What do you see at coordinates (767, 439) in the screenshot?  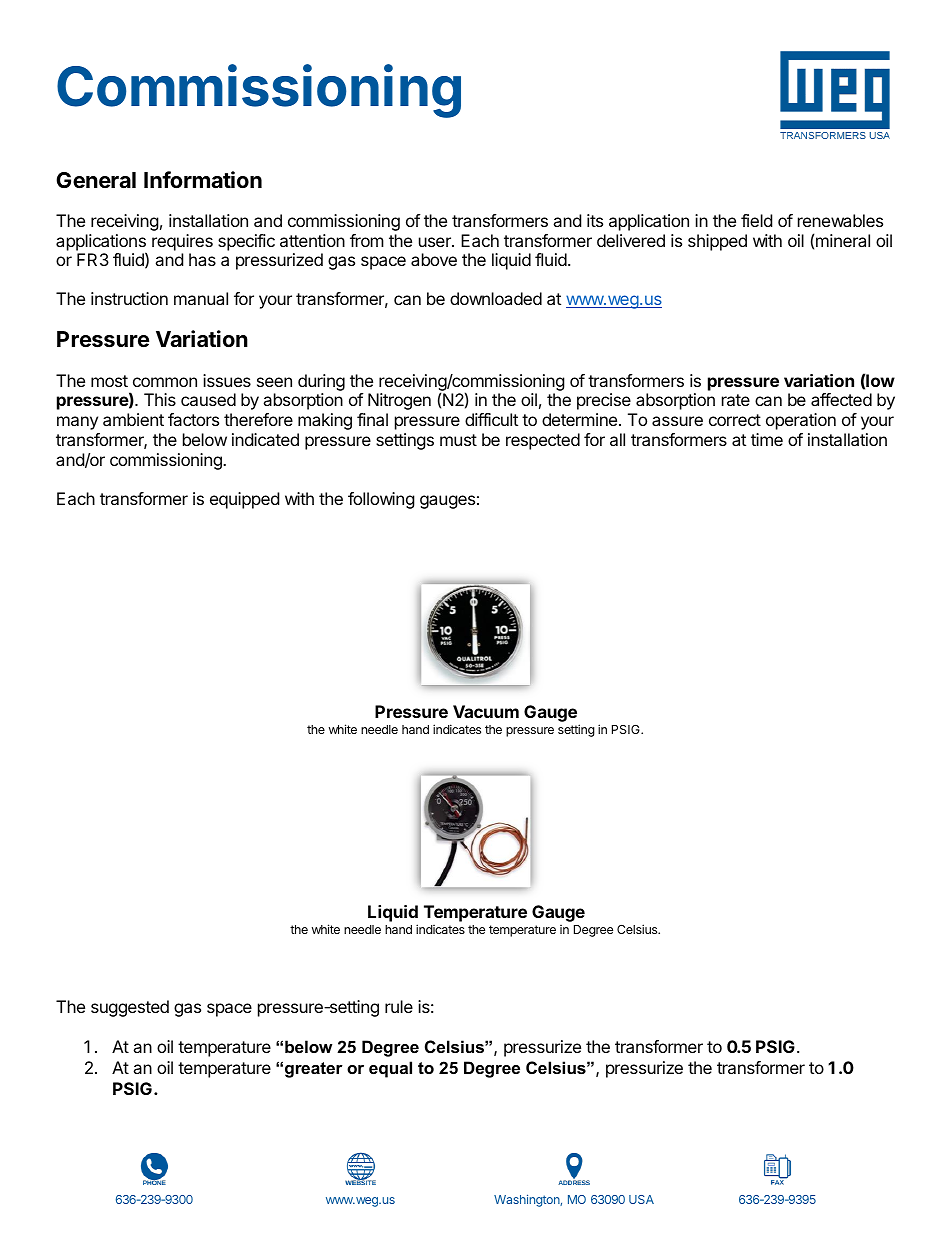 I see `time` at bounding box center [767, 439].
